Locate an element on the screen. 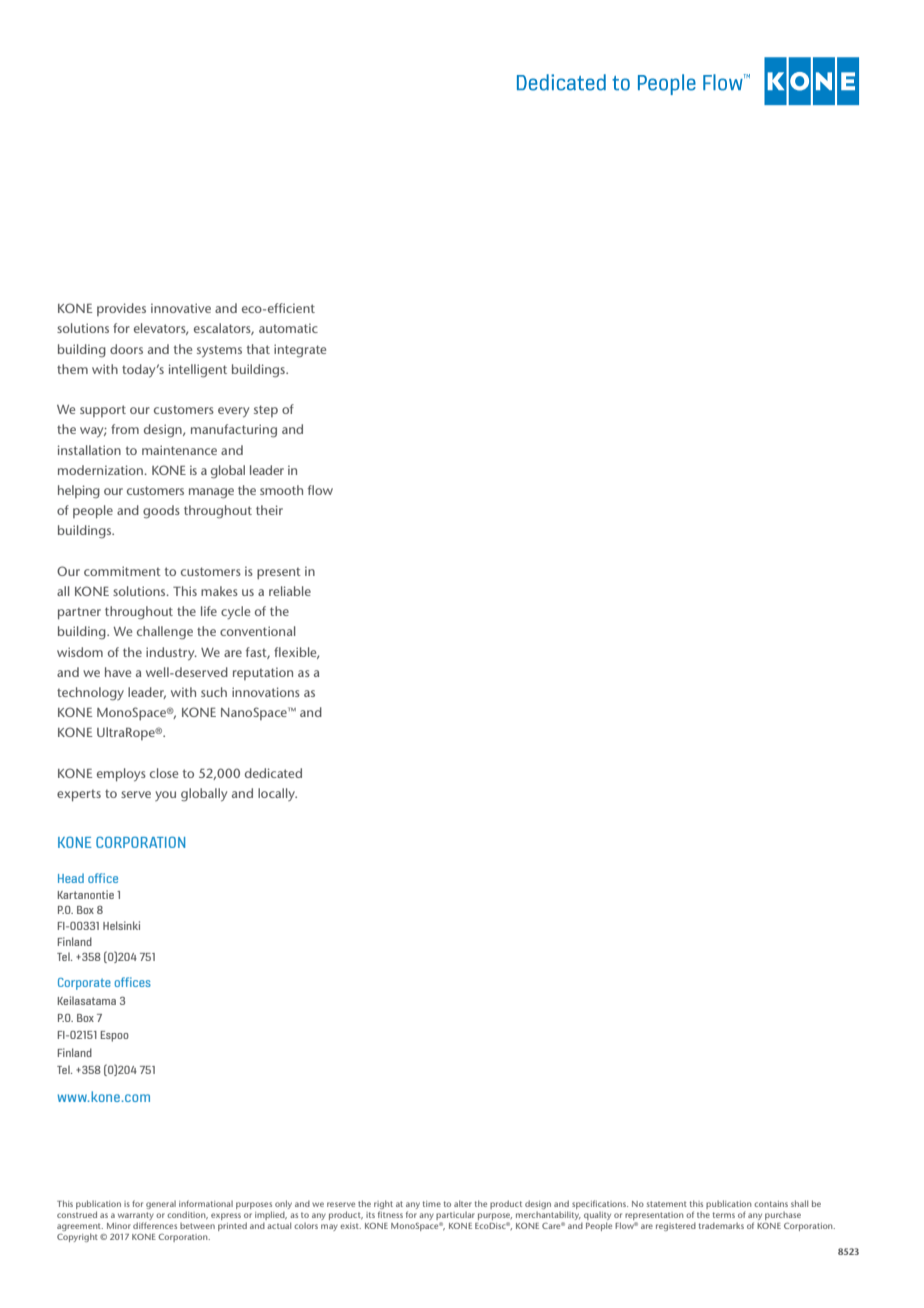  Helsinki is located at coordinates (121, 925).
